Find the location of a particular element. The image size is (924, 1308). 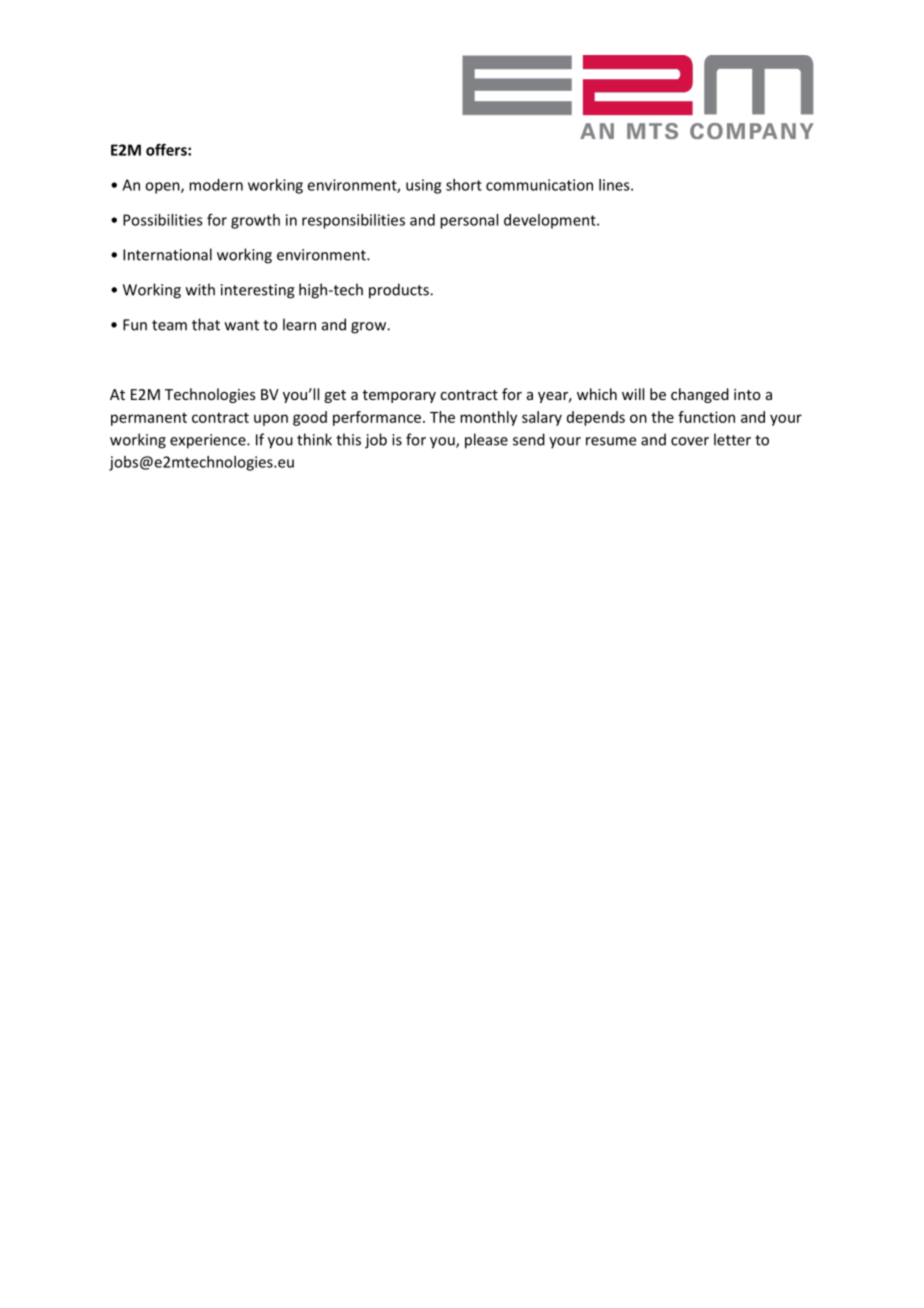

learn is located at coordinates (299, 324).
